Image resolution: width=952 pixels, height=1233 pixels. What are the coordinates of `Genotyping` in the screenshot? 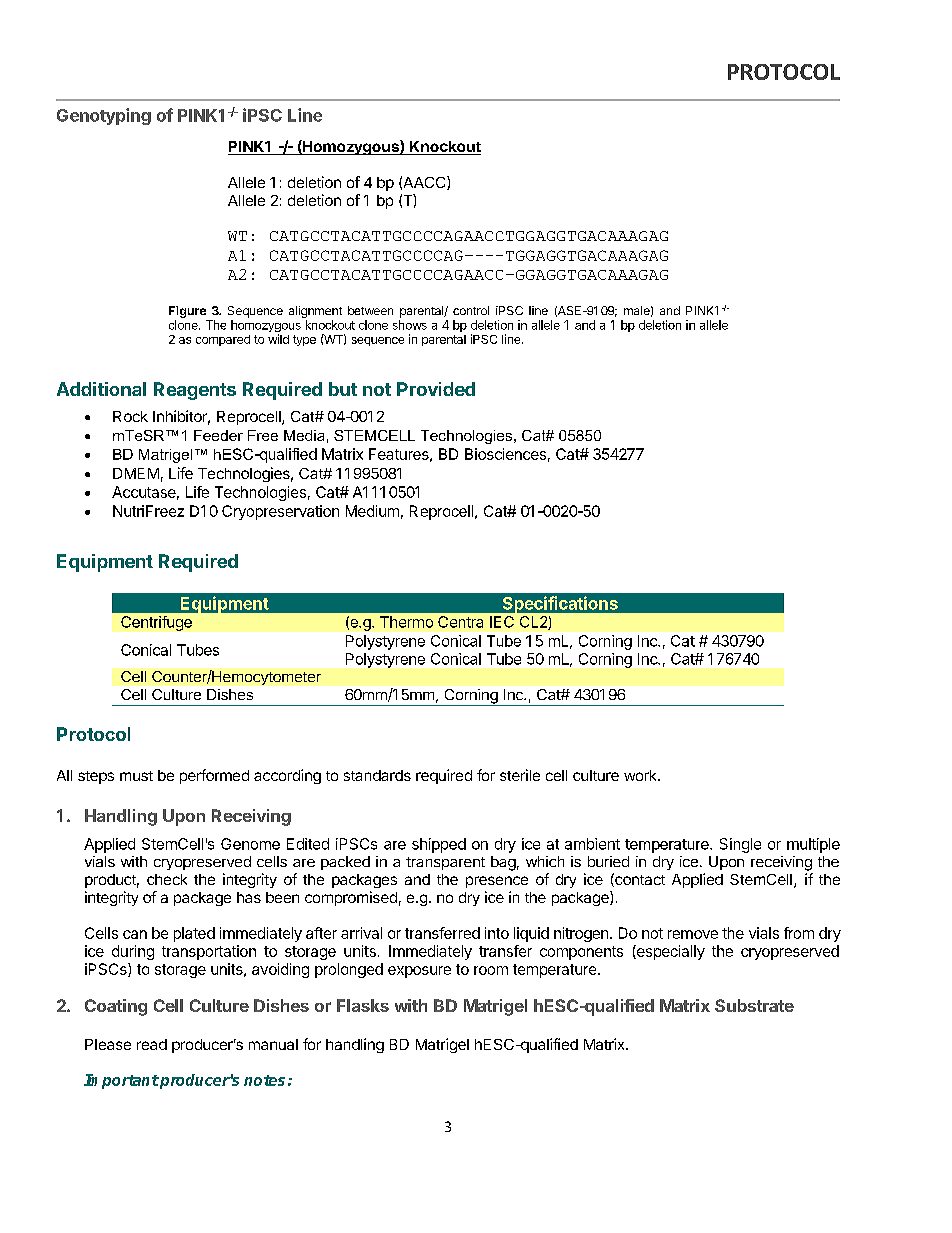 It's located at (104, 116).
